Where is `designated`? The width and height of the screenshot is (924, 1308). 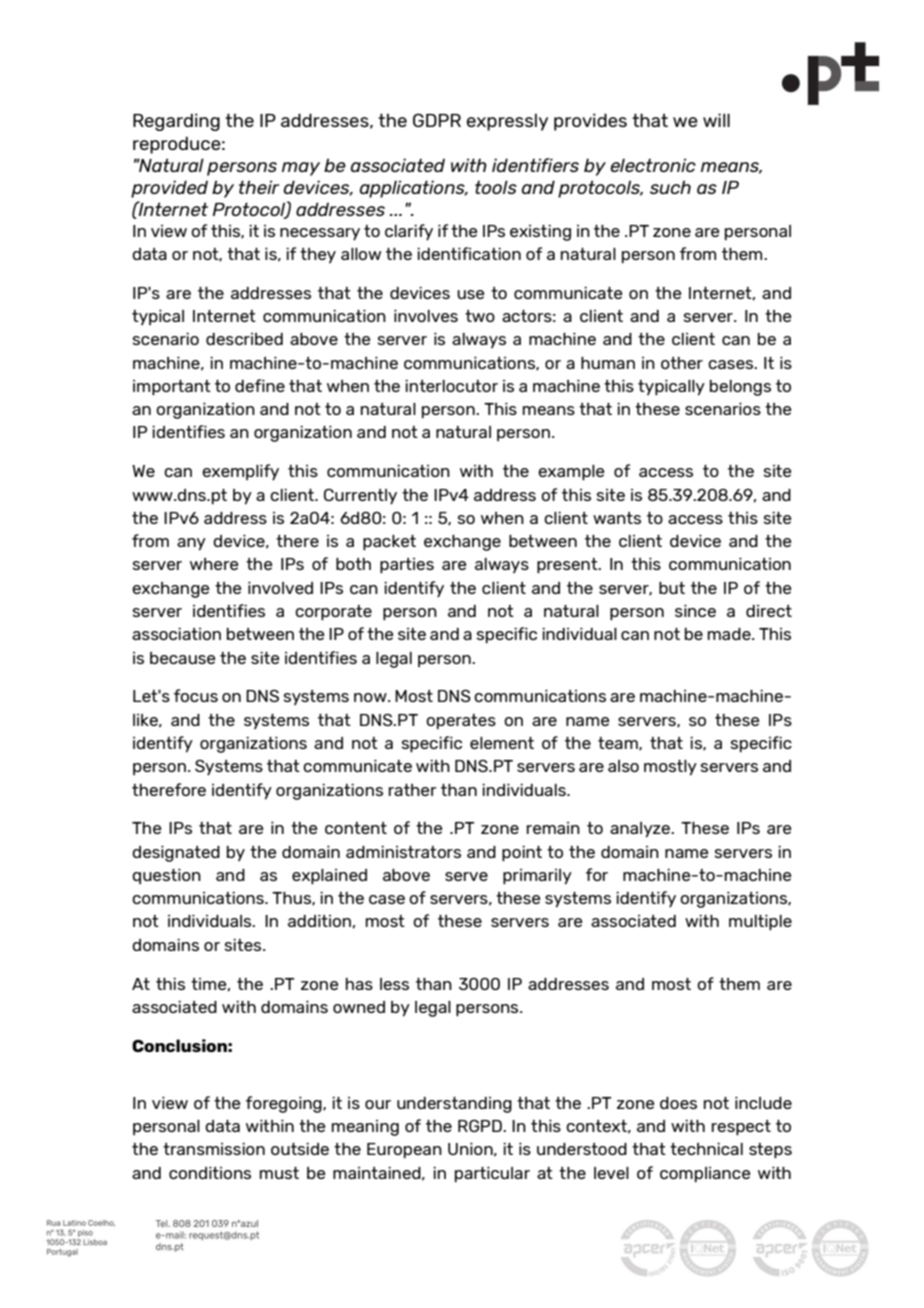 designated is located at coordinates (176, 854).
